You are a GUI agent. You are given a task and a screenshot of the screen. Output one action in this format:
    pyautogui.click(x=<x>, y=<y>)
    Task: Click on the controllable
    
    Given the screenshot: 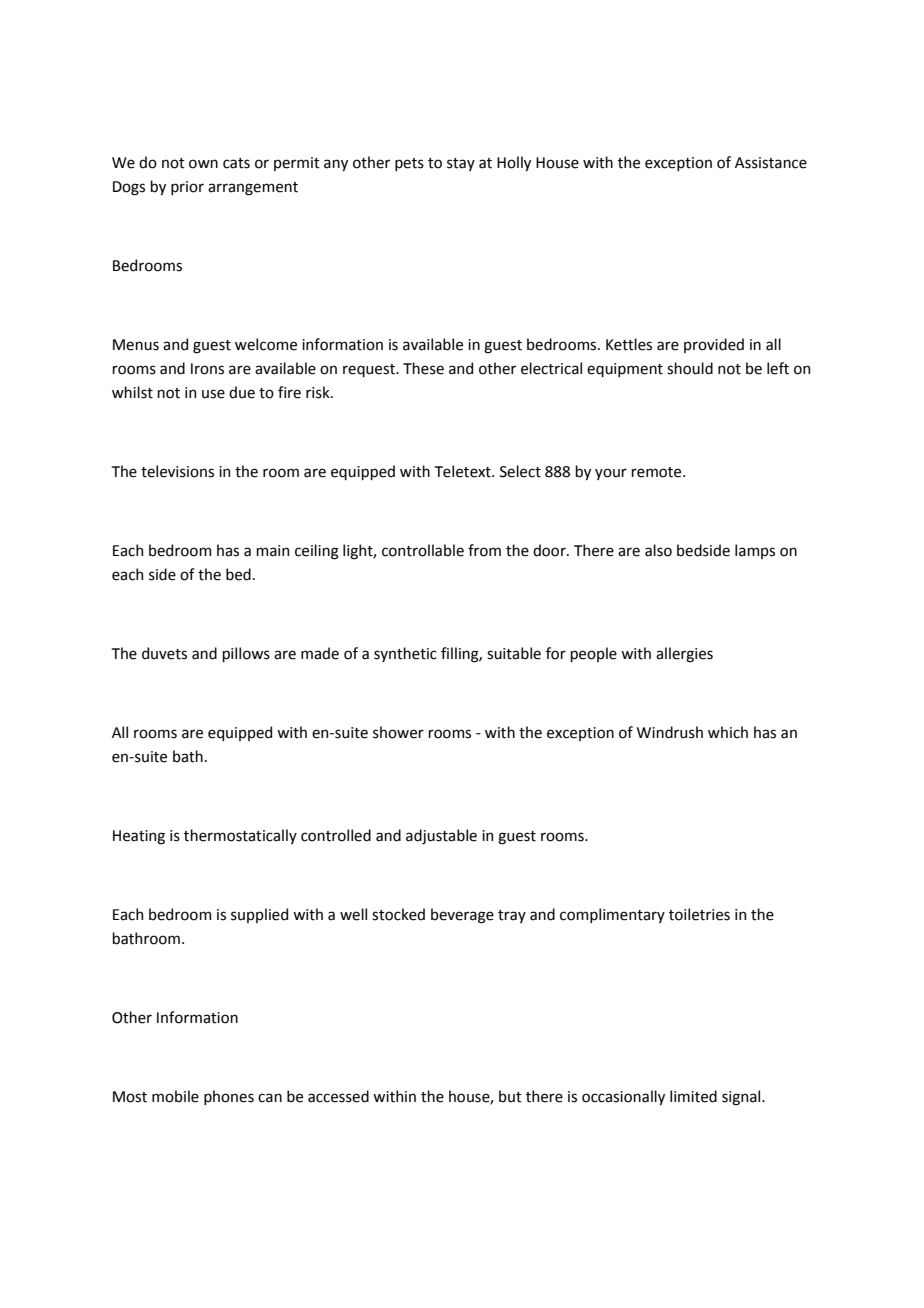 What is the action you would take?
    pyautogui.click(x=423, y=550)
